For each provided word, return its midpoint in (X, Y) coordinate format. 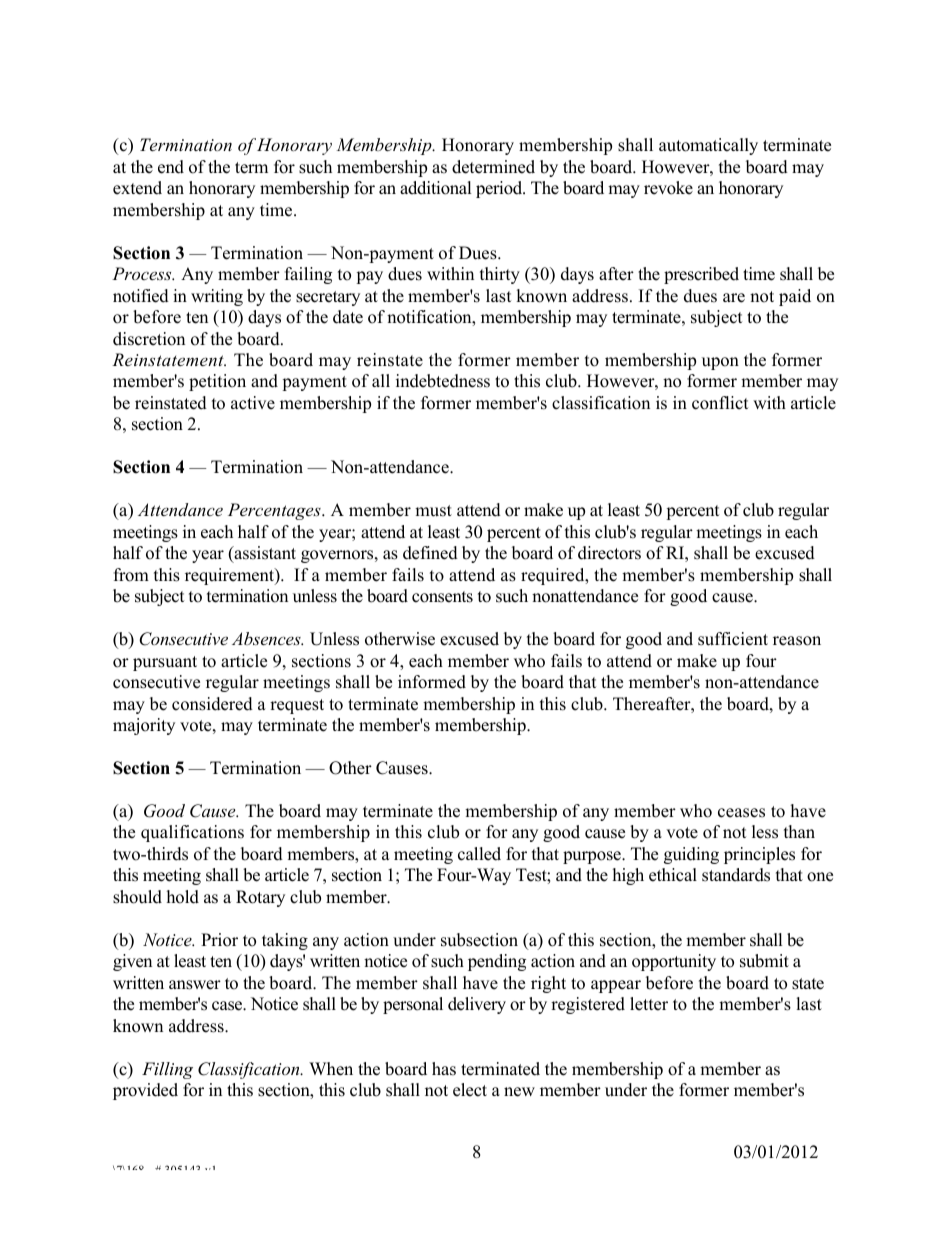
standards (736, 875)
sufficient (733, 639)
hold (183, 897)
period (500, 189)
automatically (708, 146)
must (433, 511)
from (131, 575)
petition (217, 382)
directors (609, 553)
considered (212, 704)
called (479, 854)
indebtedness (443, 381)
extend (137, 188)
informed (432, 682)
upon (720, 363)
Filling (167, 1070)
